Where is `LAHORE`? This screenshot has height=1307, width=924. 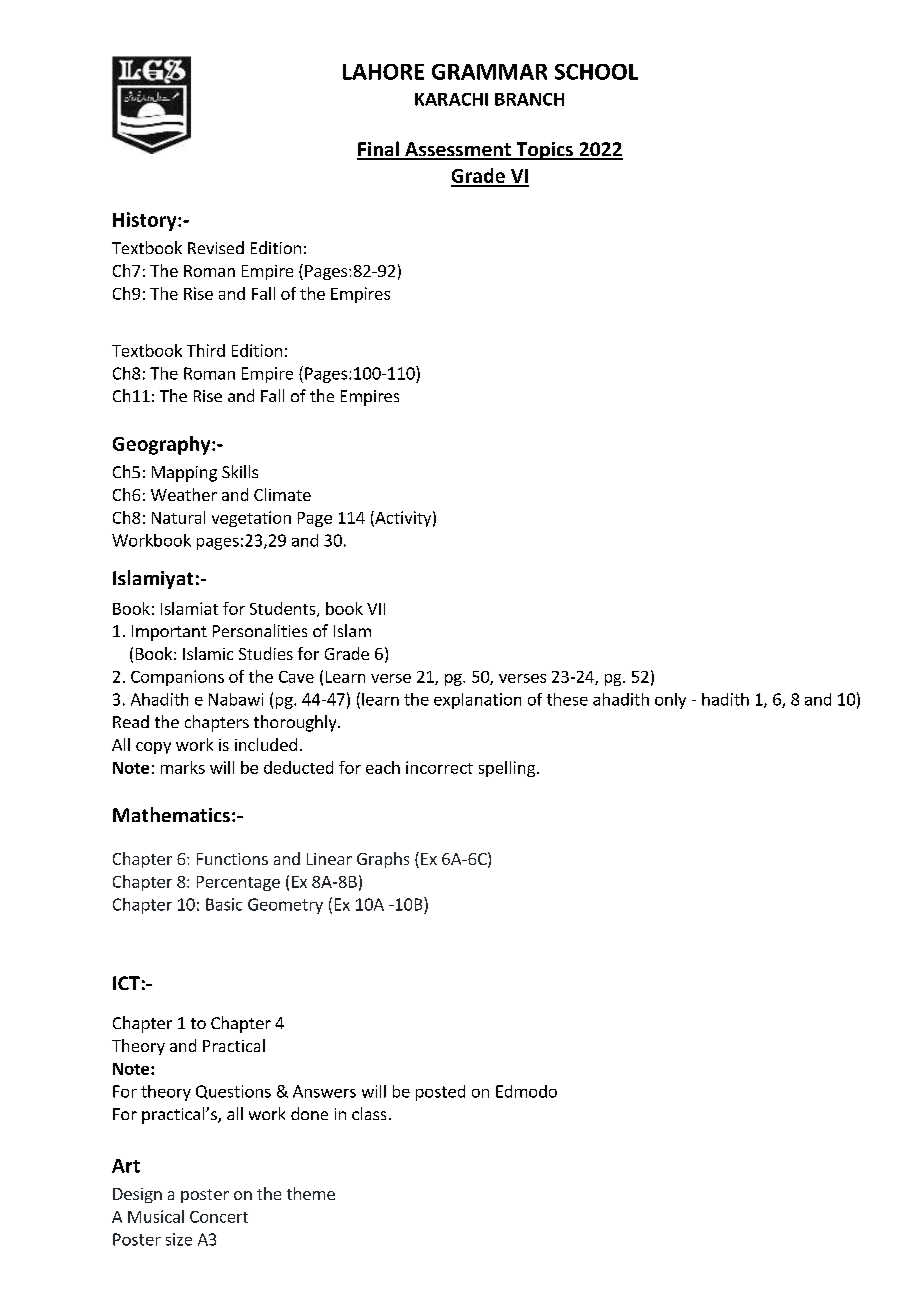 LAHORE is located at coordinates (383, 72).
